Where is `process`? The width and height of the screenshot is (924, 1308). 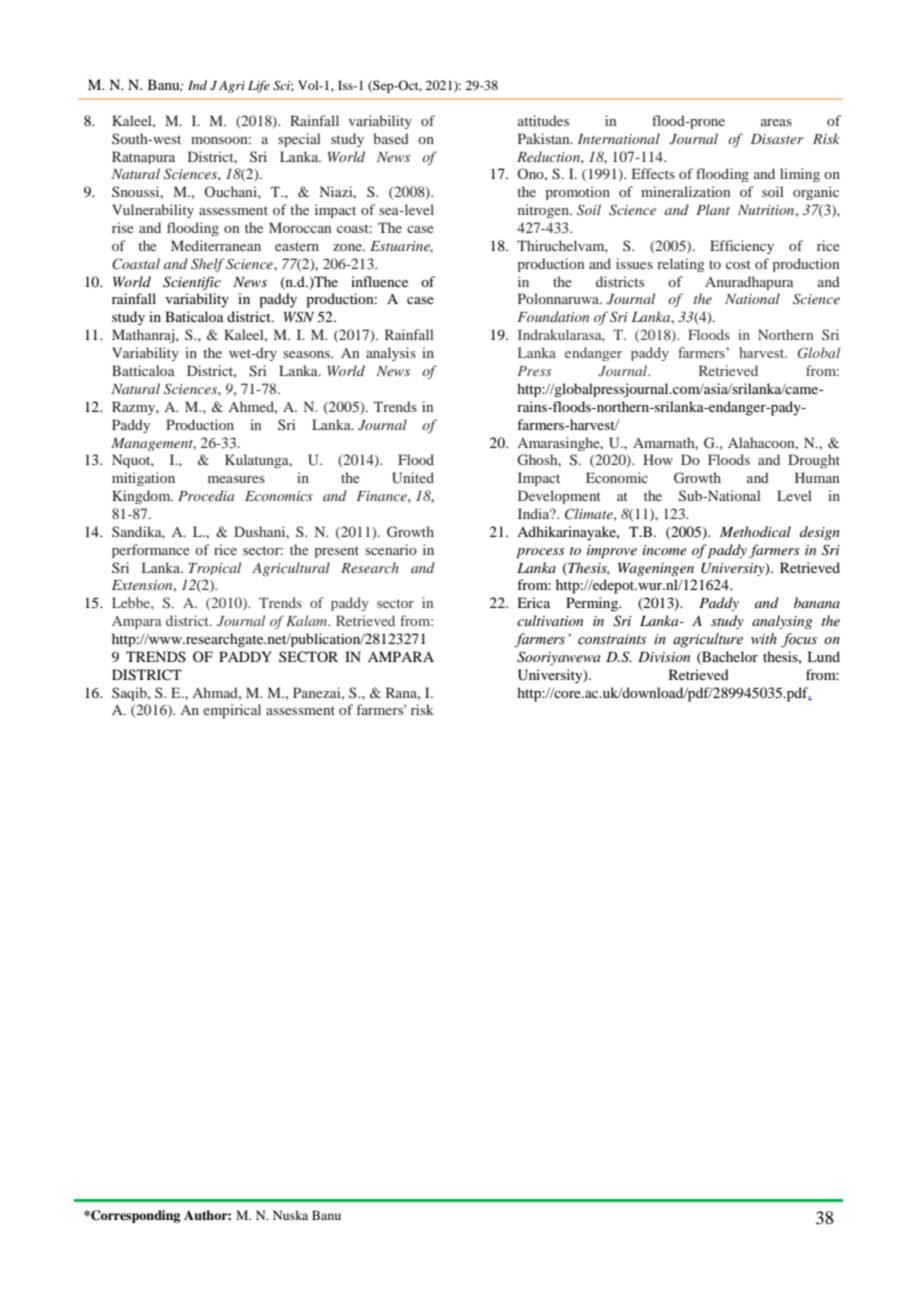
process is located at coordinates (540, 553).
